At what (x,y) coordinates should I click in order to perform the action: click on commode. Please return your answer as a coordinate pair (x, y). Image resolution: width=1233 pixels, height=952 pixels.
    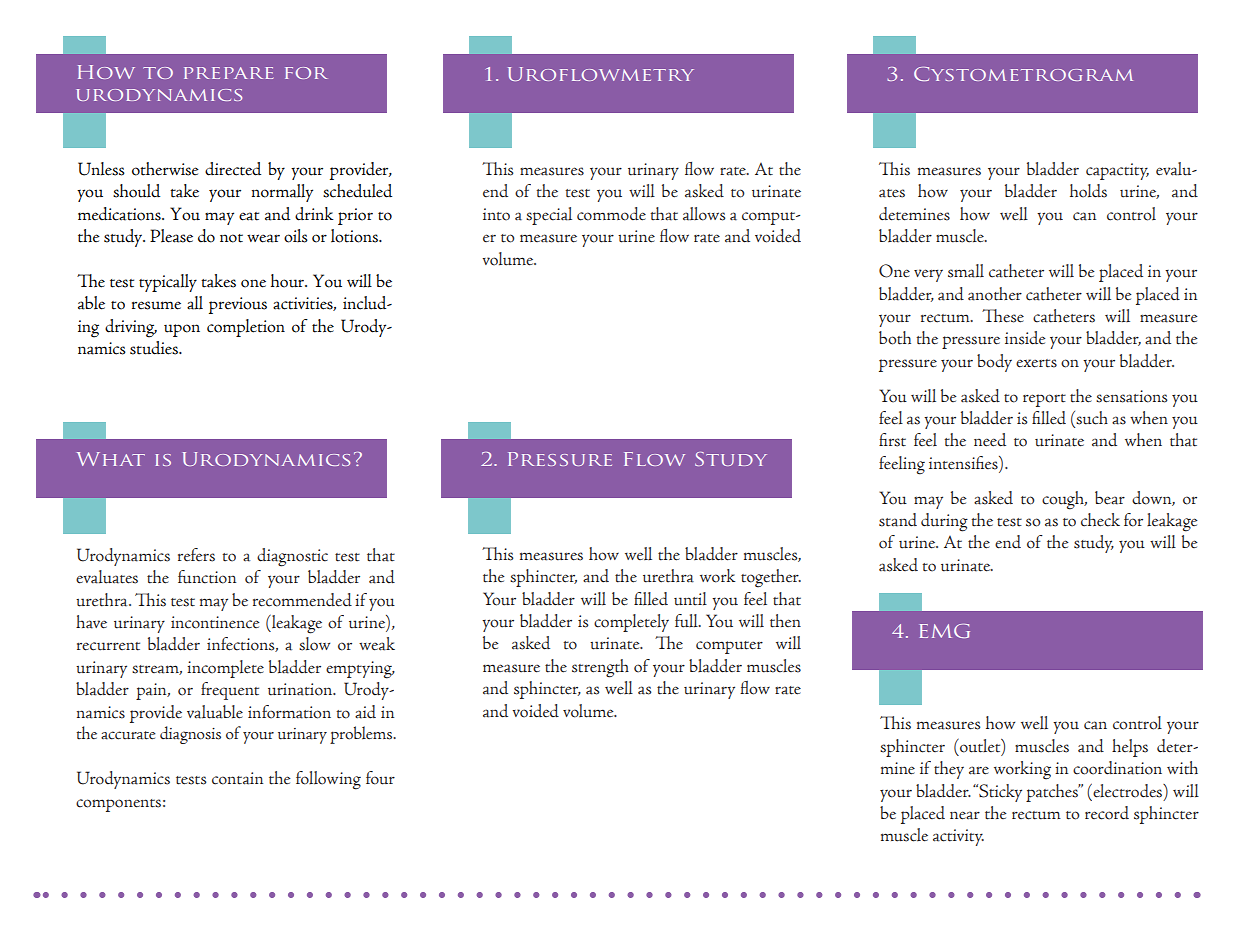
    Looking at the image, I should click on (611, 214).
